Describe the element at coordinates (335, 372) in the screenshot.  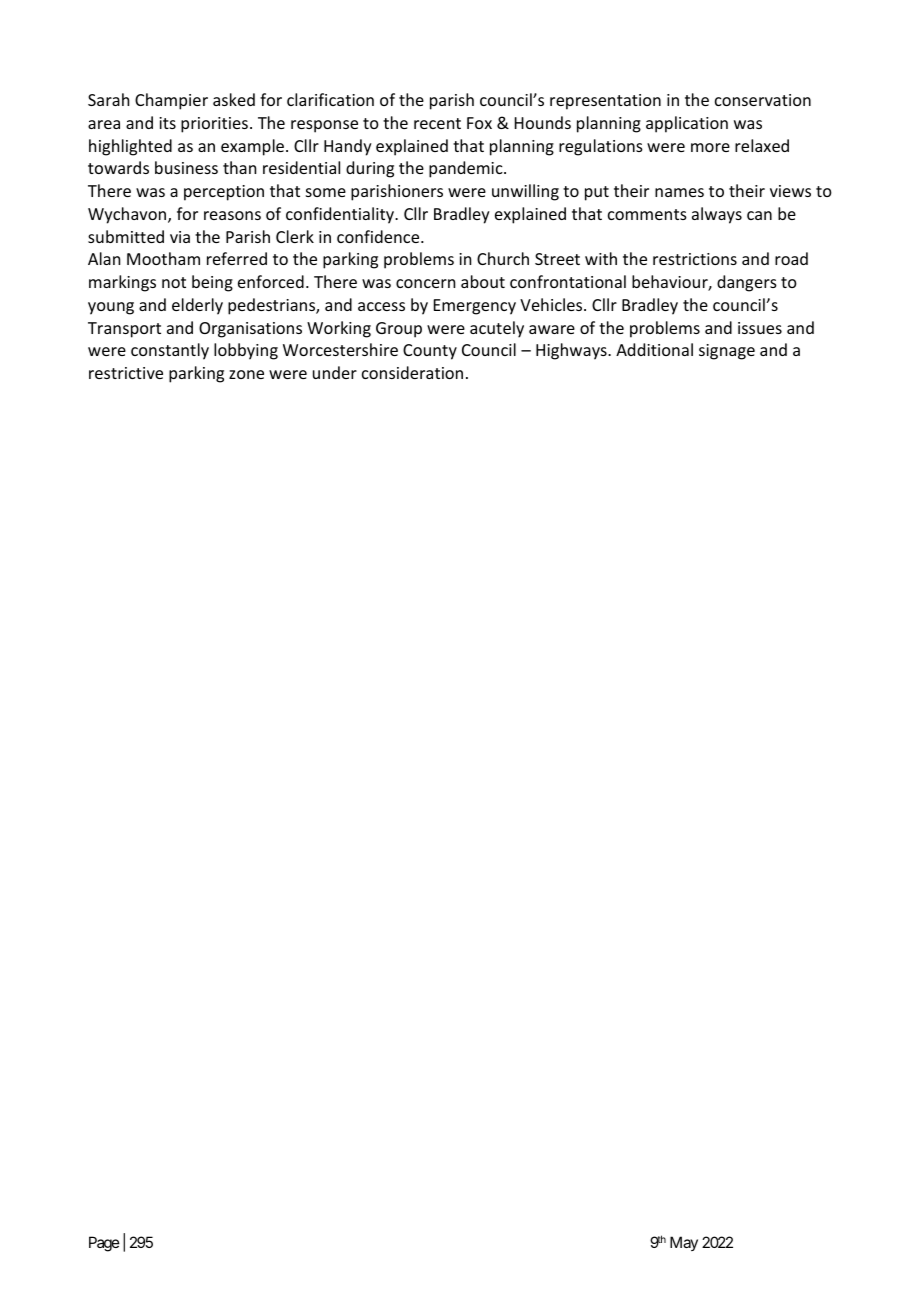
I see `under` at that location.
